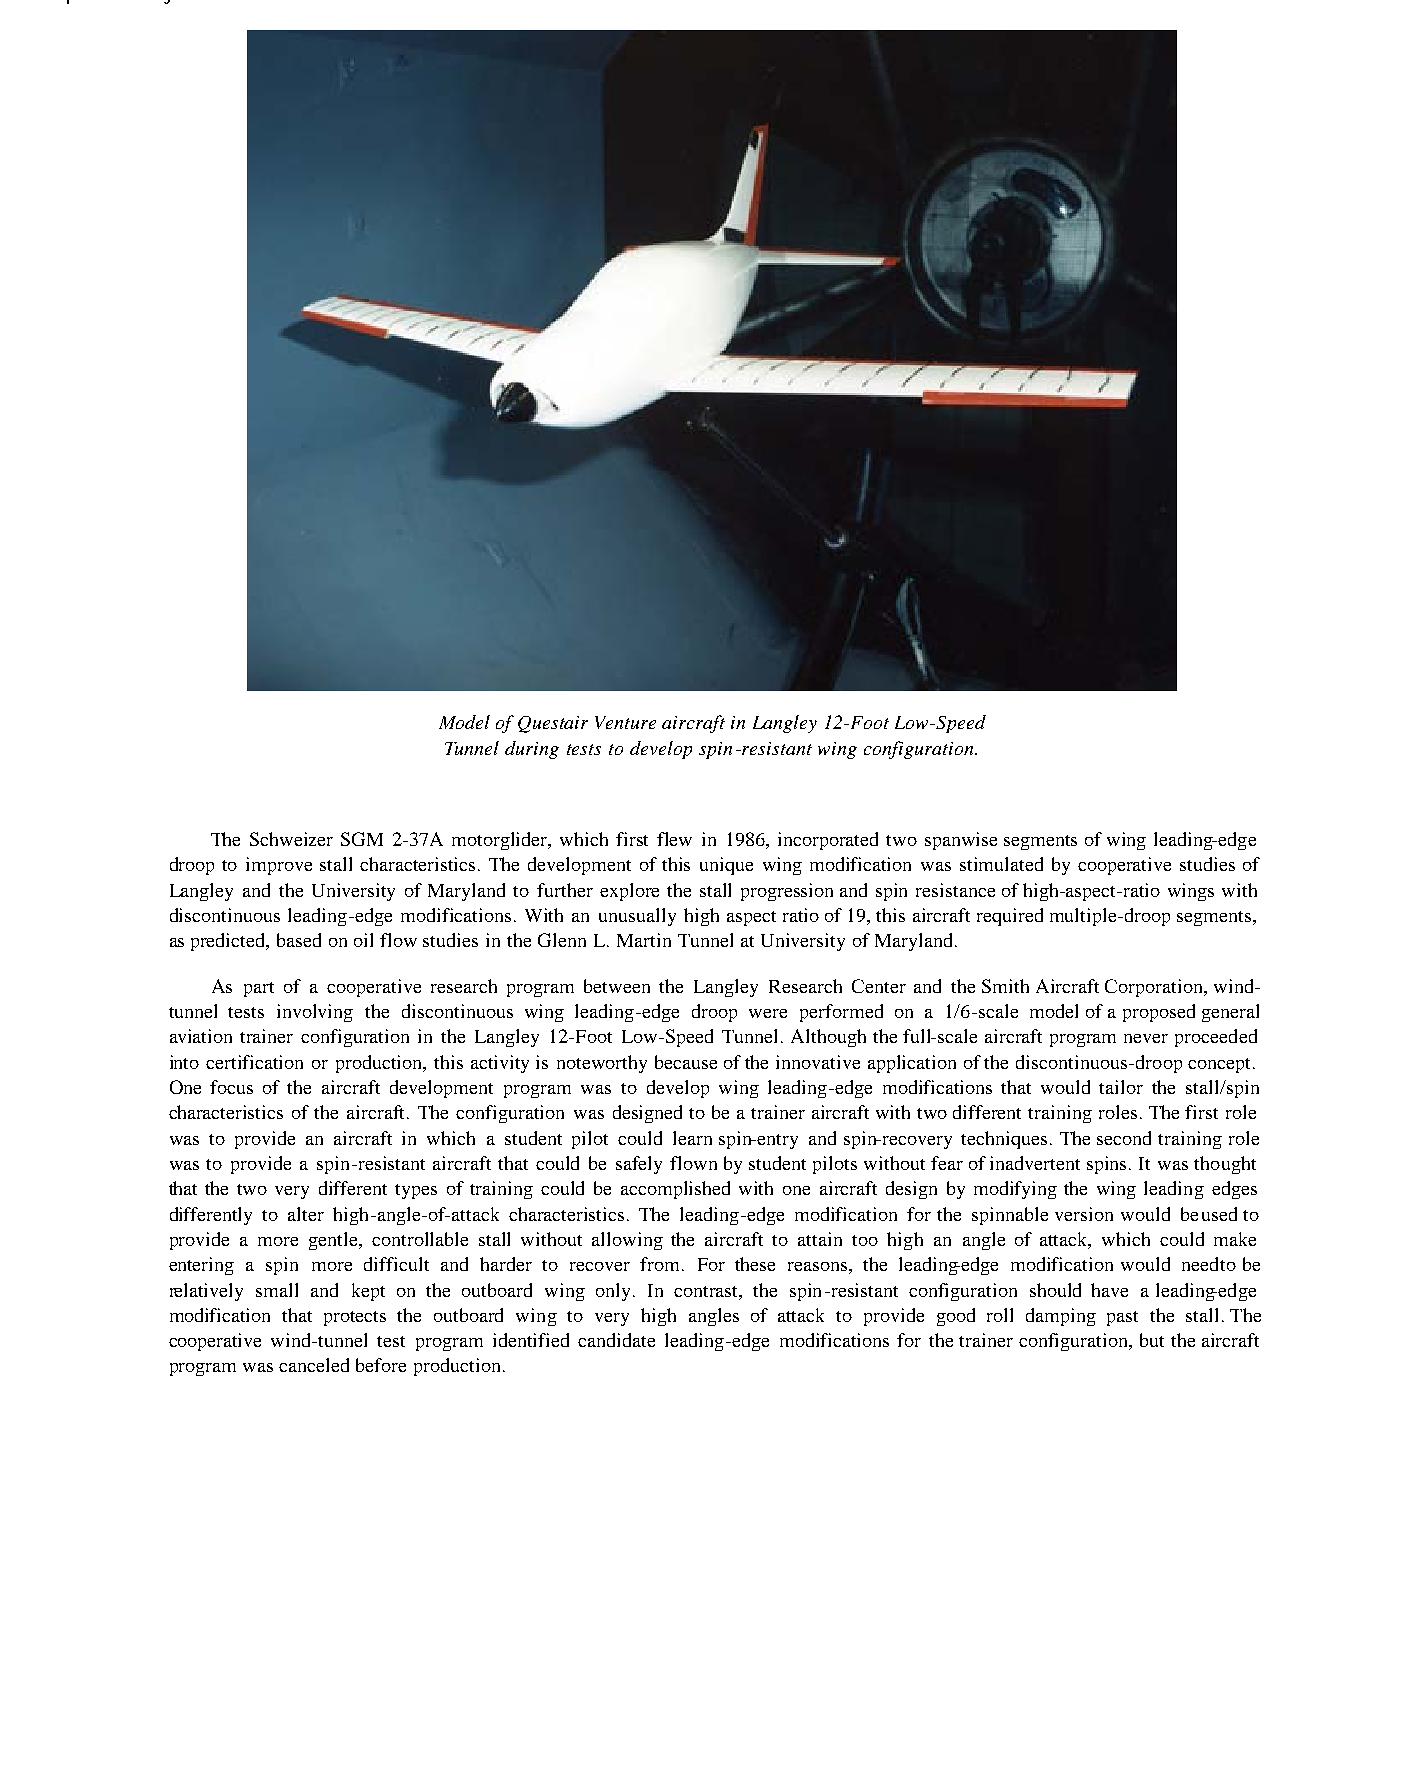  I want to click on candidate, so click(616, 1340).
